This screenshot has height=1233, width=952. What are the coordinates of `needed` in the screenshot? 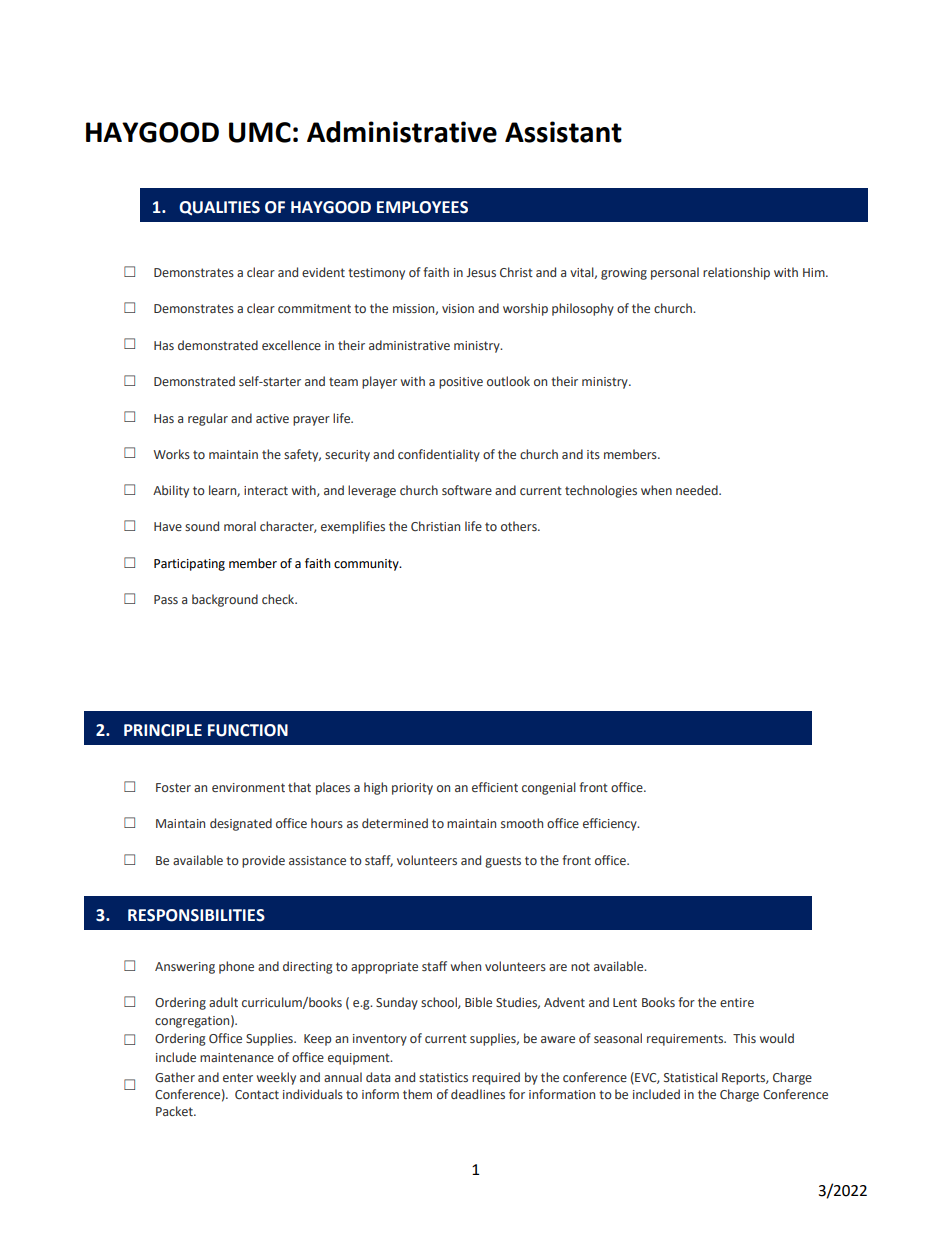 It's located at (698, 490).
